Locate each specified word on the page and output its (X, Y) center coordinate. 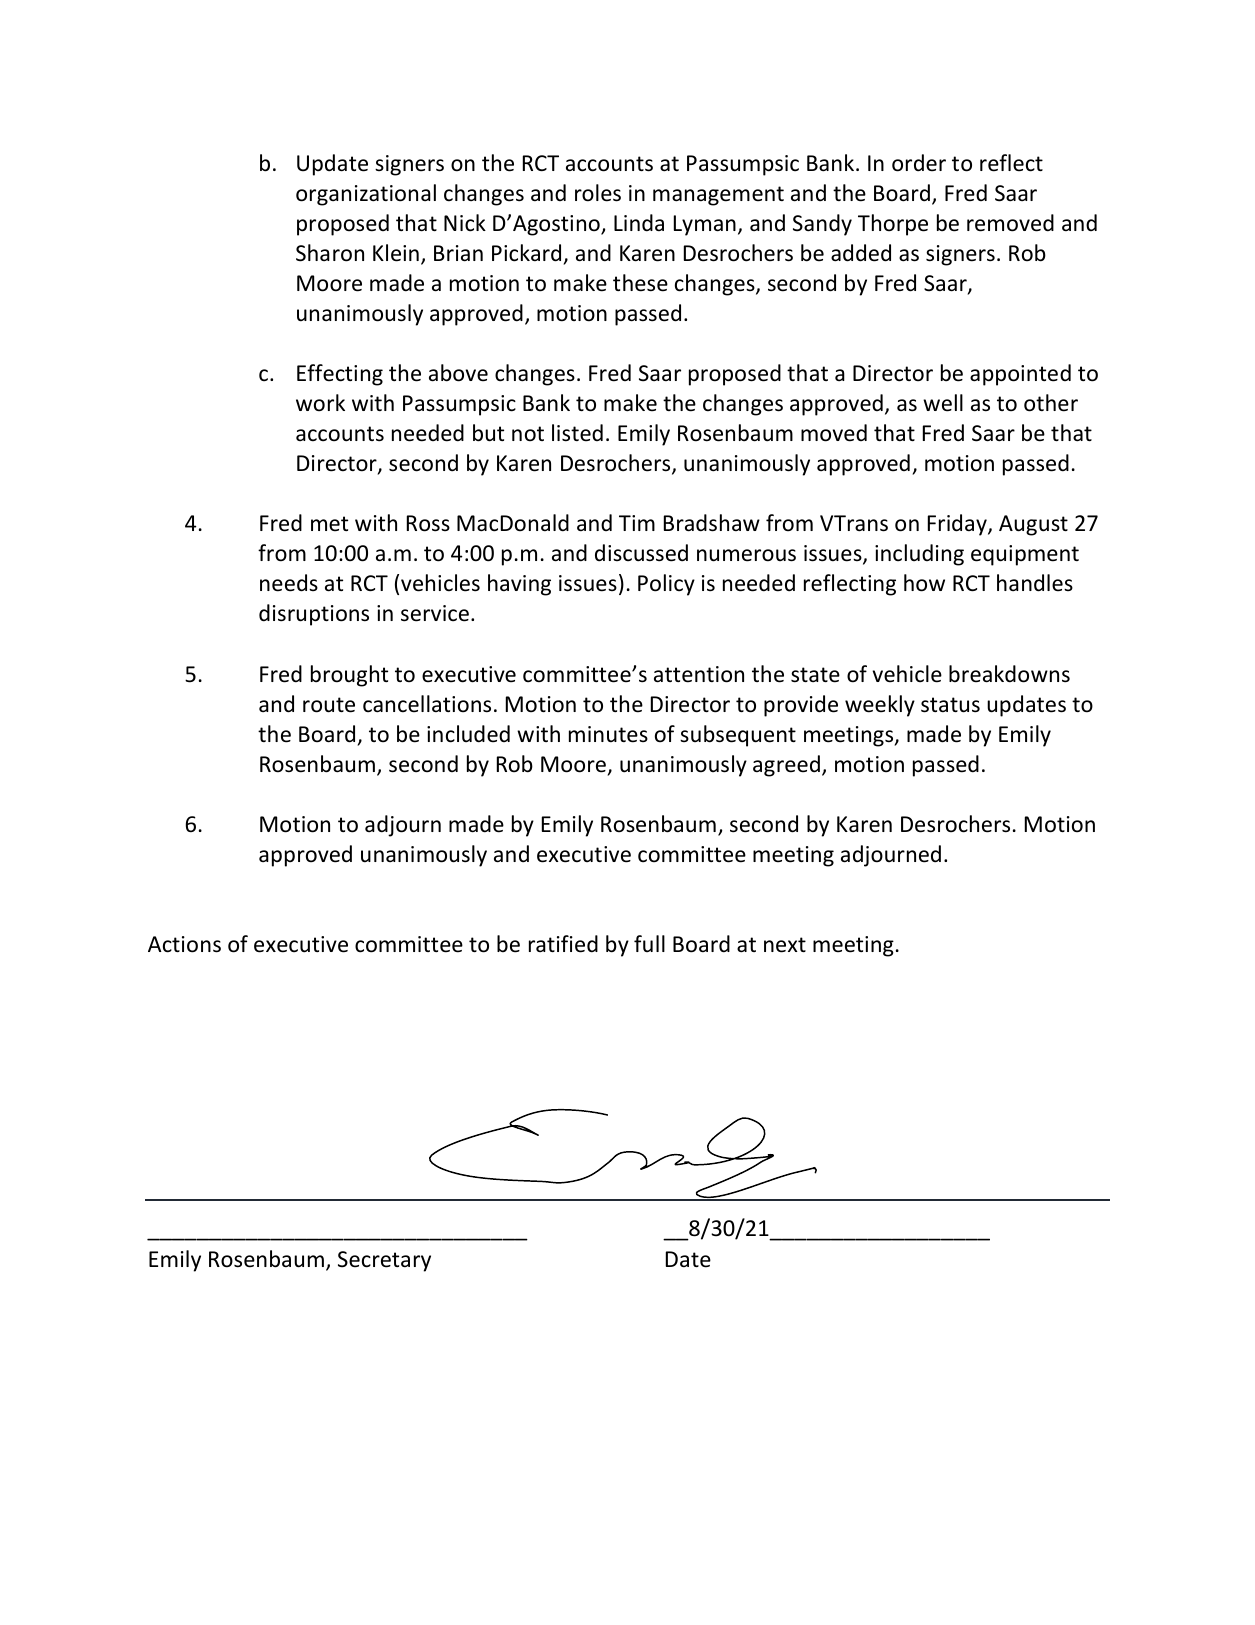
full (649, 943)
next (785, 945)
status (950, 705)
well (943, 403)
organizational (366, 195)
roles (598, 193)
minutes (608, 734)
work (320, 403)
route (329, 705)
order (919, 163)
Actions (184, 944)
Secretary (384, 1261)
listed (577, 433)
